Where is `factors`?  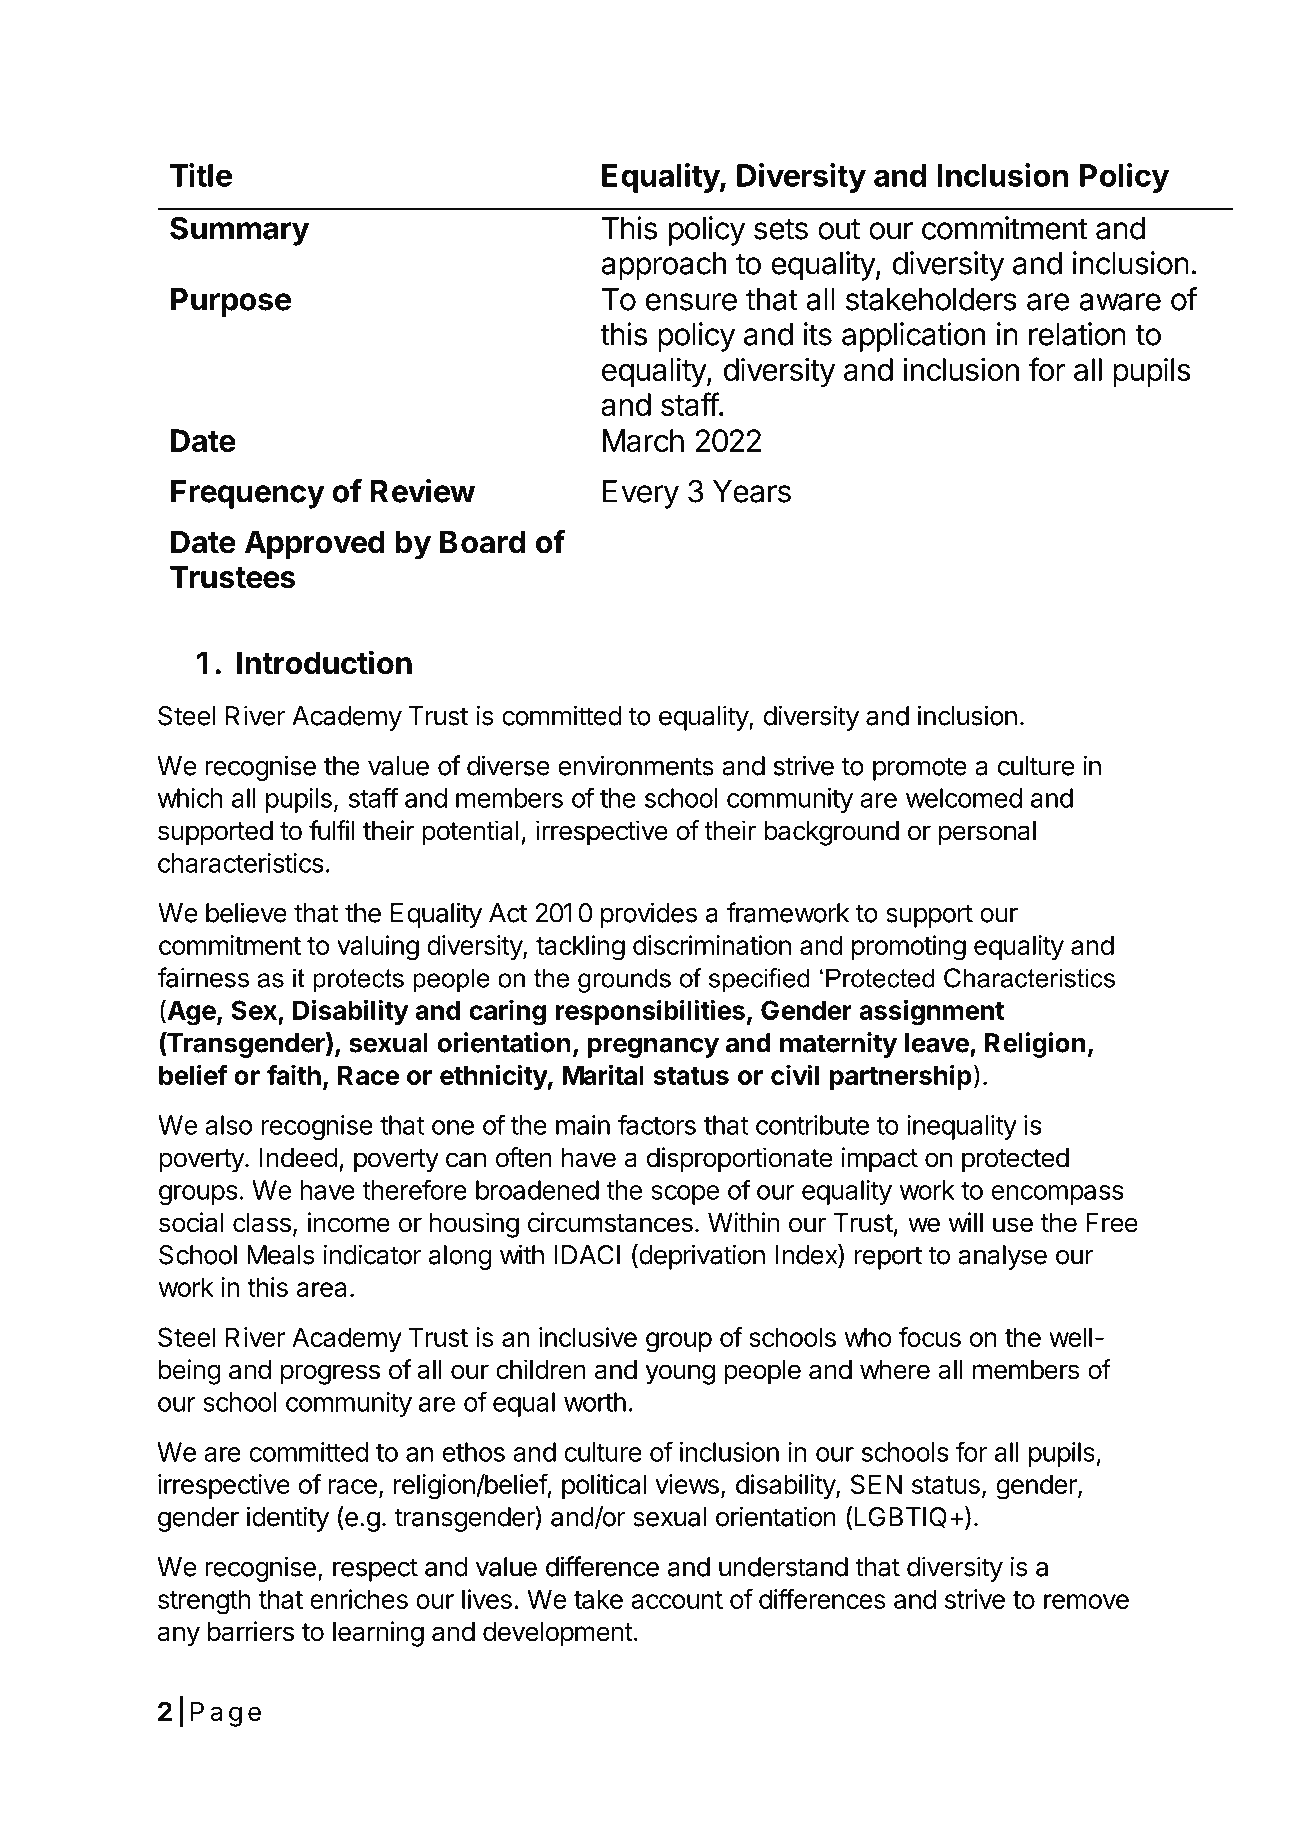 factors is located at coordinates (657, 1124).
